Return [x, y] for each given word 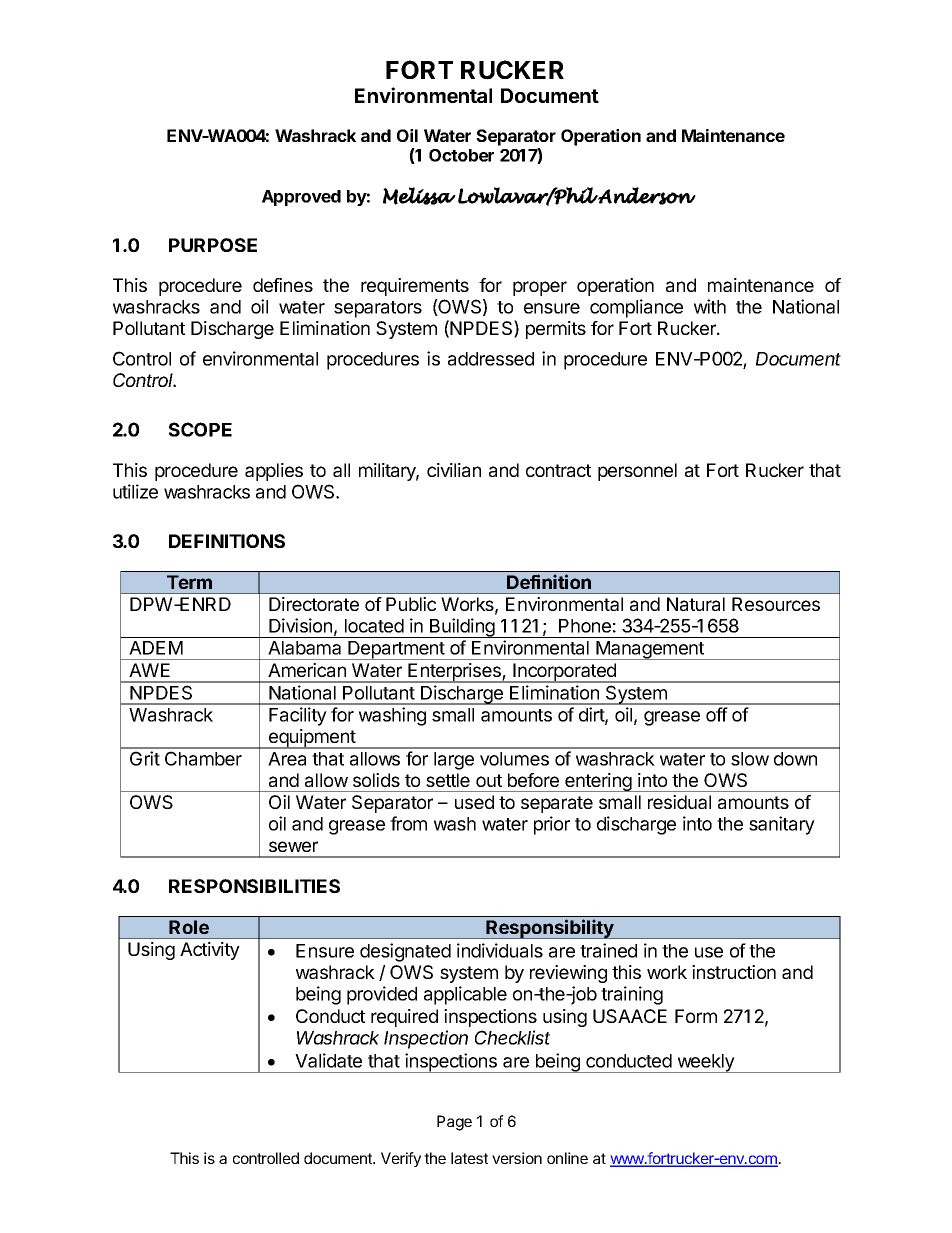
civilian [454, 470]
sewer [293, 846]
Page [454, 1123]
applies [274, 472]
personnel [637, 472]
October [461, 155]
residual [679, 802]
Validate [328, 1060]
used [474, 802]
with [710, 306]
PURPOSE [213, 245]
